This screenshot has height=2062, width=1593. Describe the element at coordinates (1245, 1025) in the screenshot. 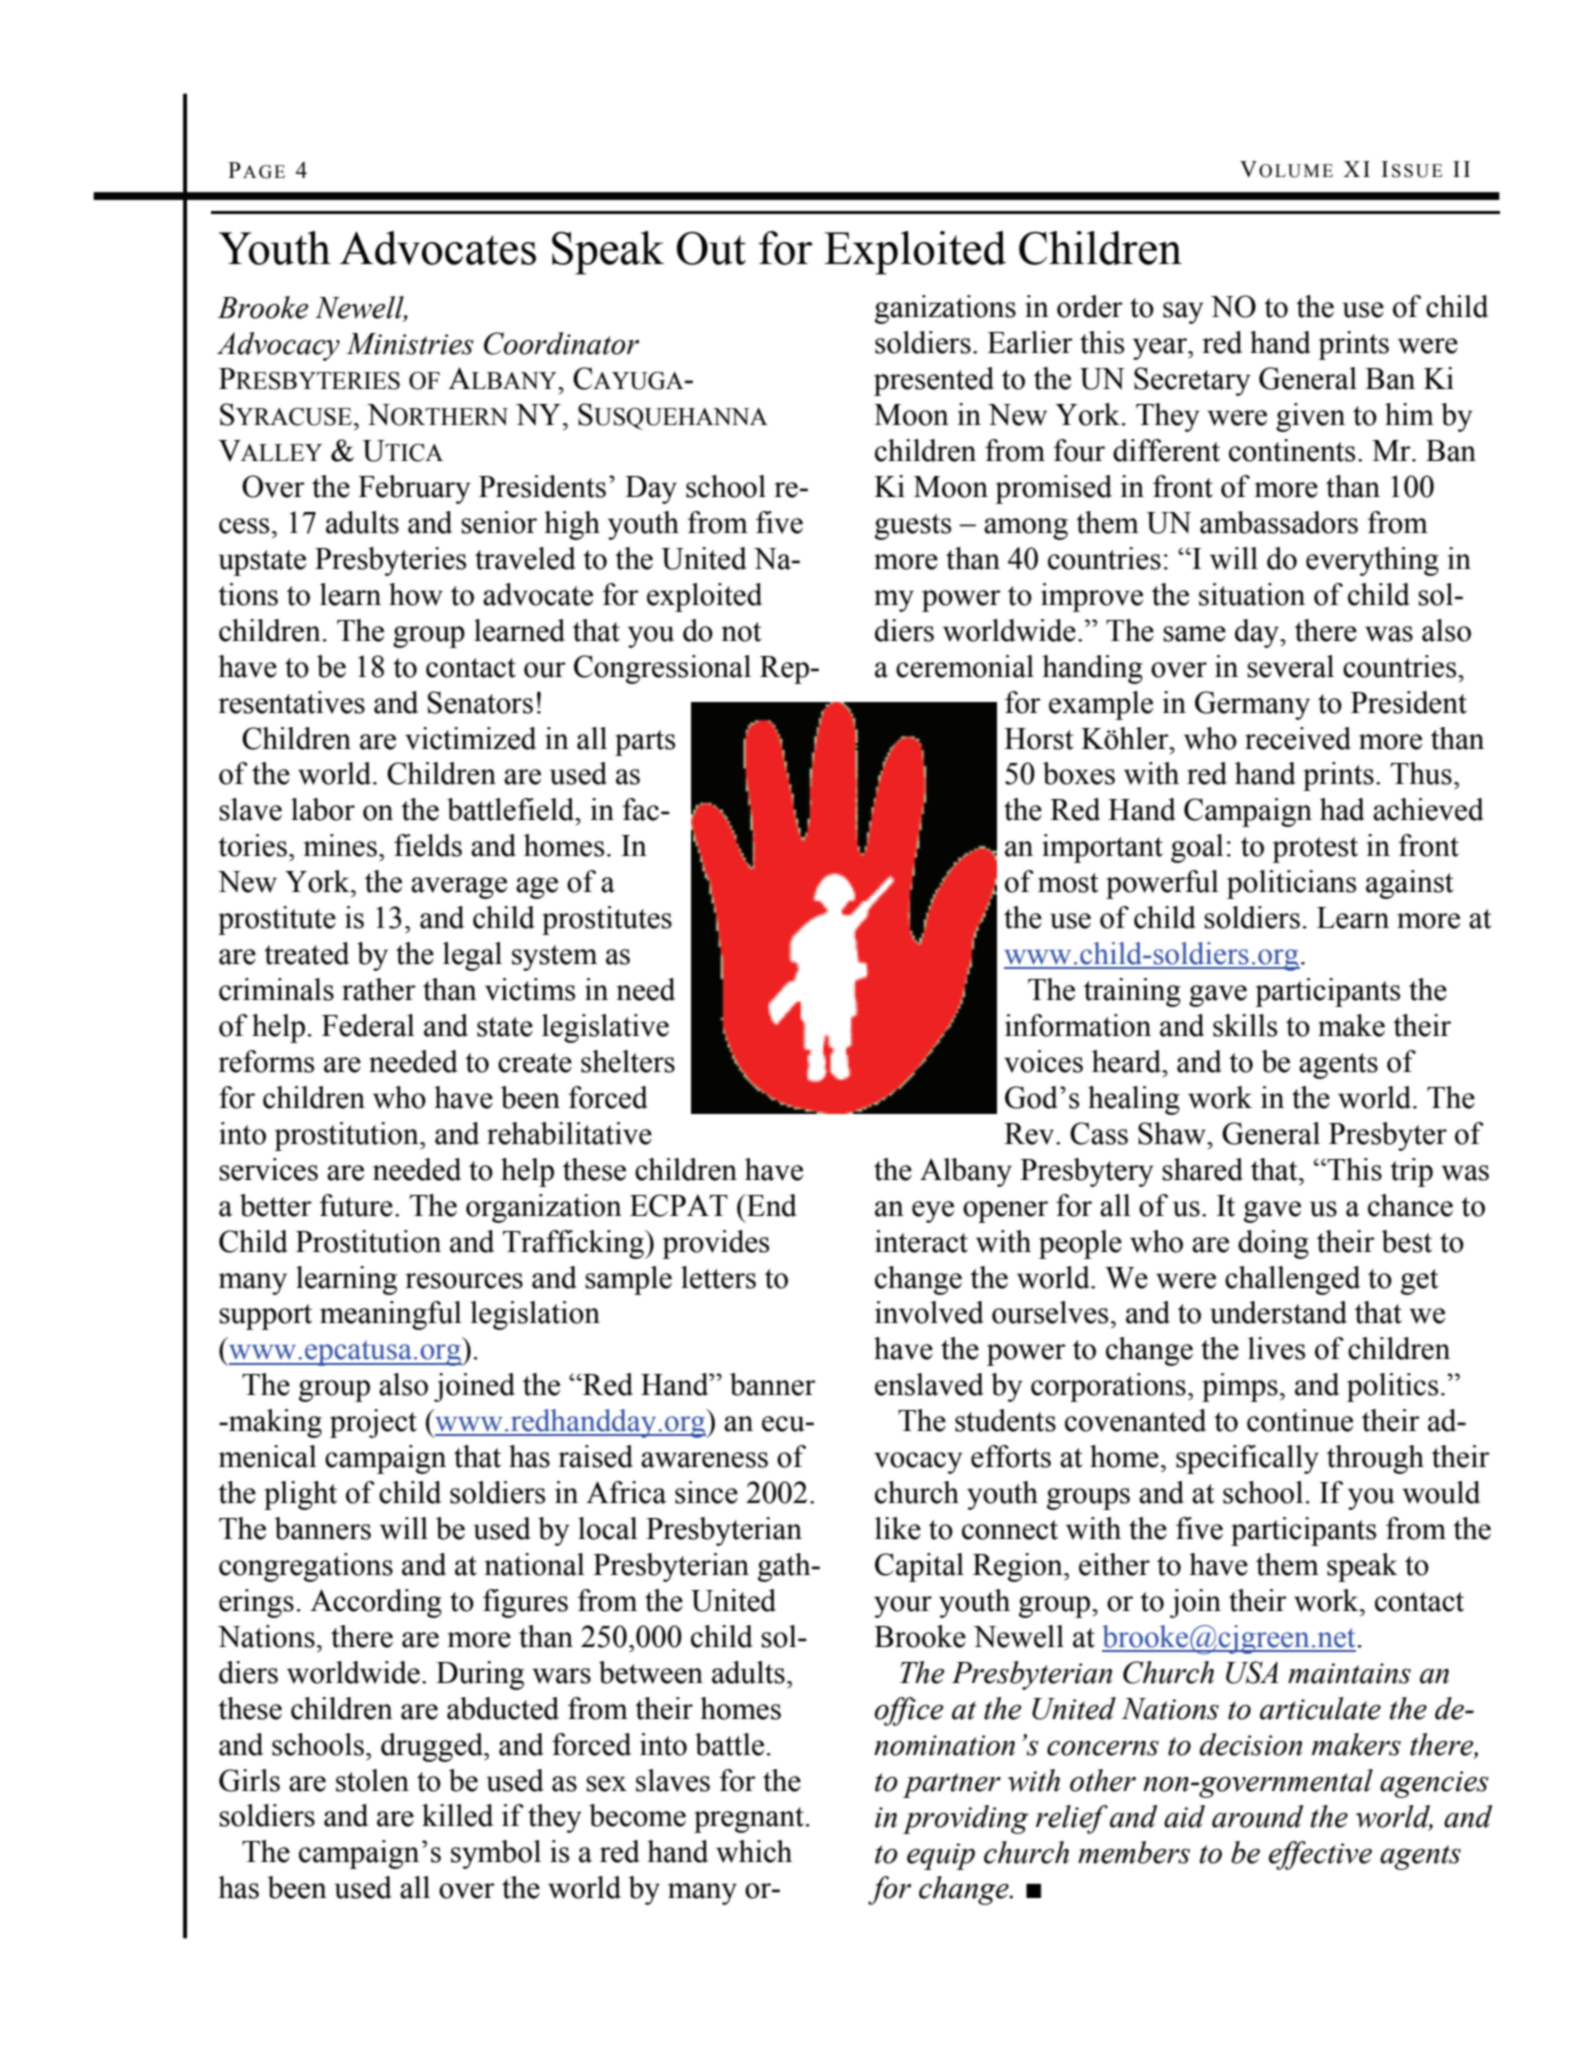

I see `skills` at that location.
